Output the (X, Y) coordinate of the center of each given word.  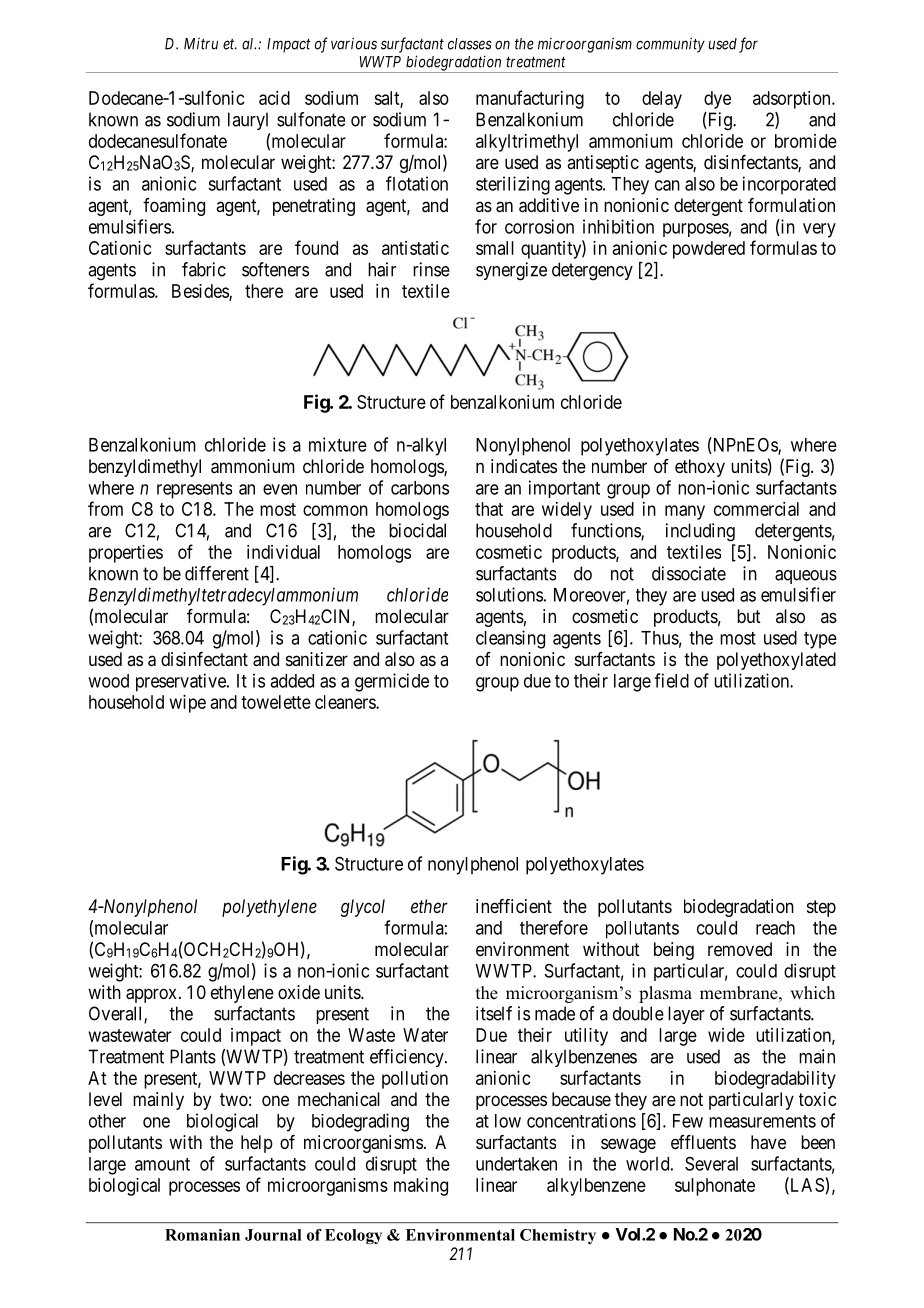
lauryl (248, 121)
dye (717, 100)
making (421, 1187)
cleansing (510, 639)
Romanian (202, 1235)
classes (470, 44)
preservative (182, 682)
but (749, 616)
